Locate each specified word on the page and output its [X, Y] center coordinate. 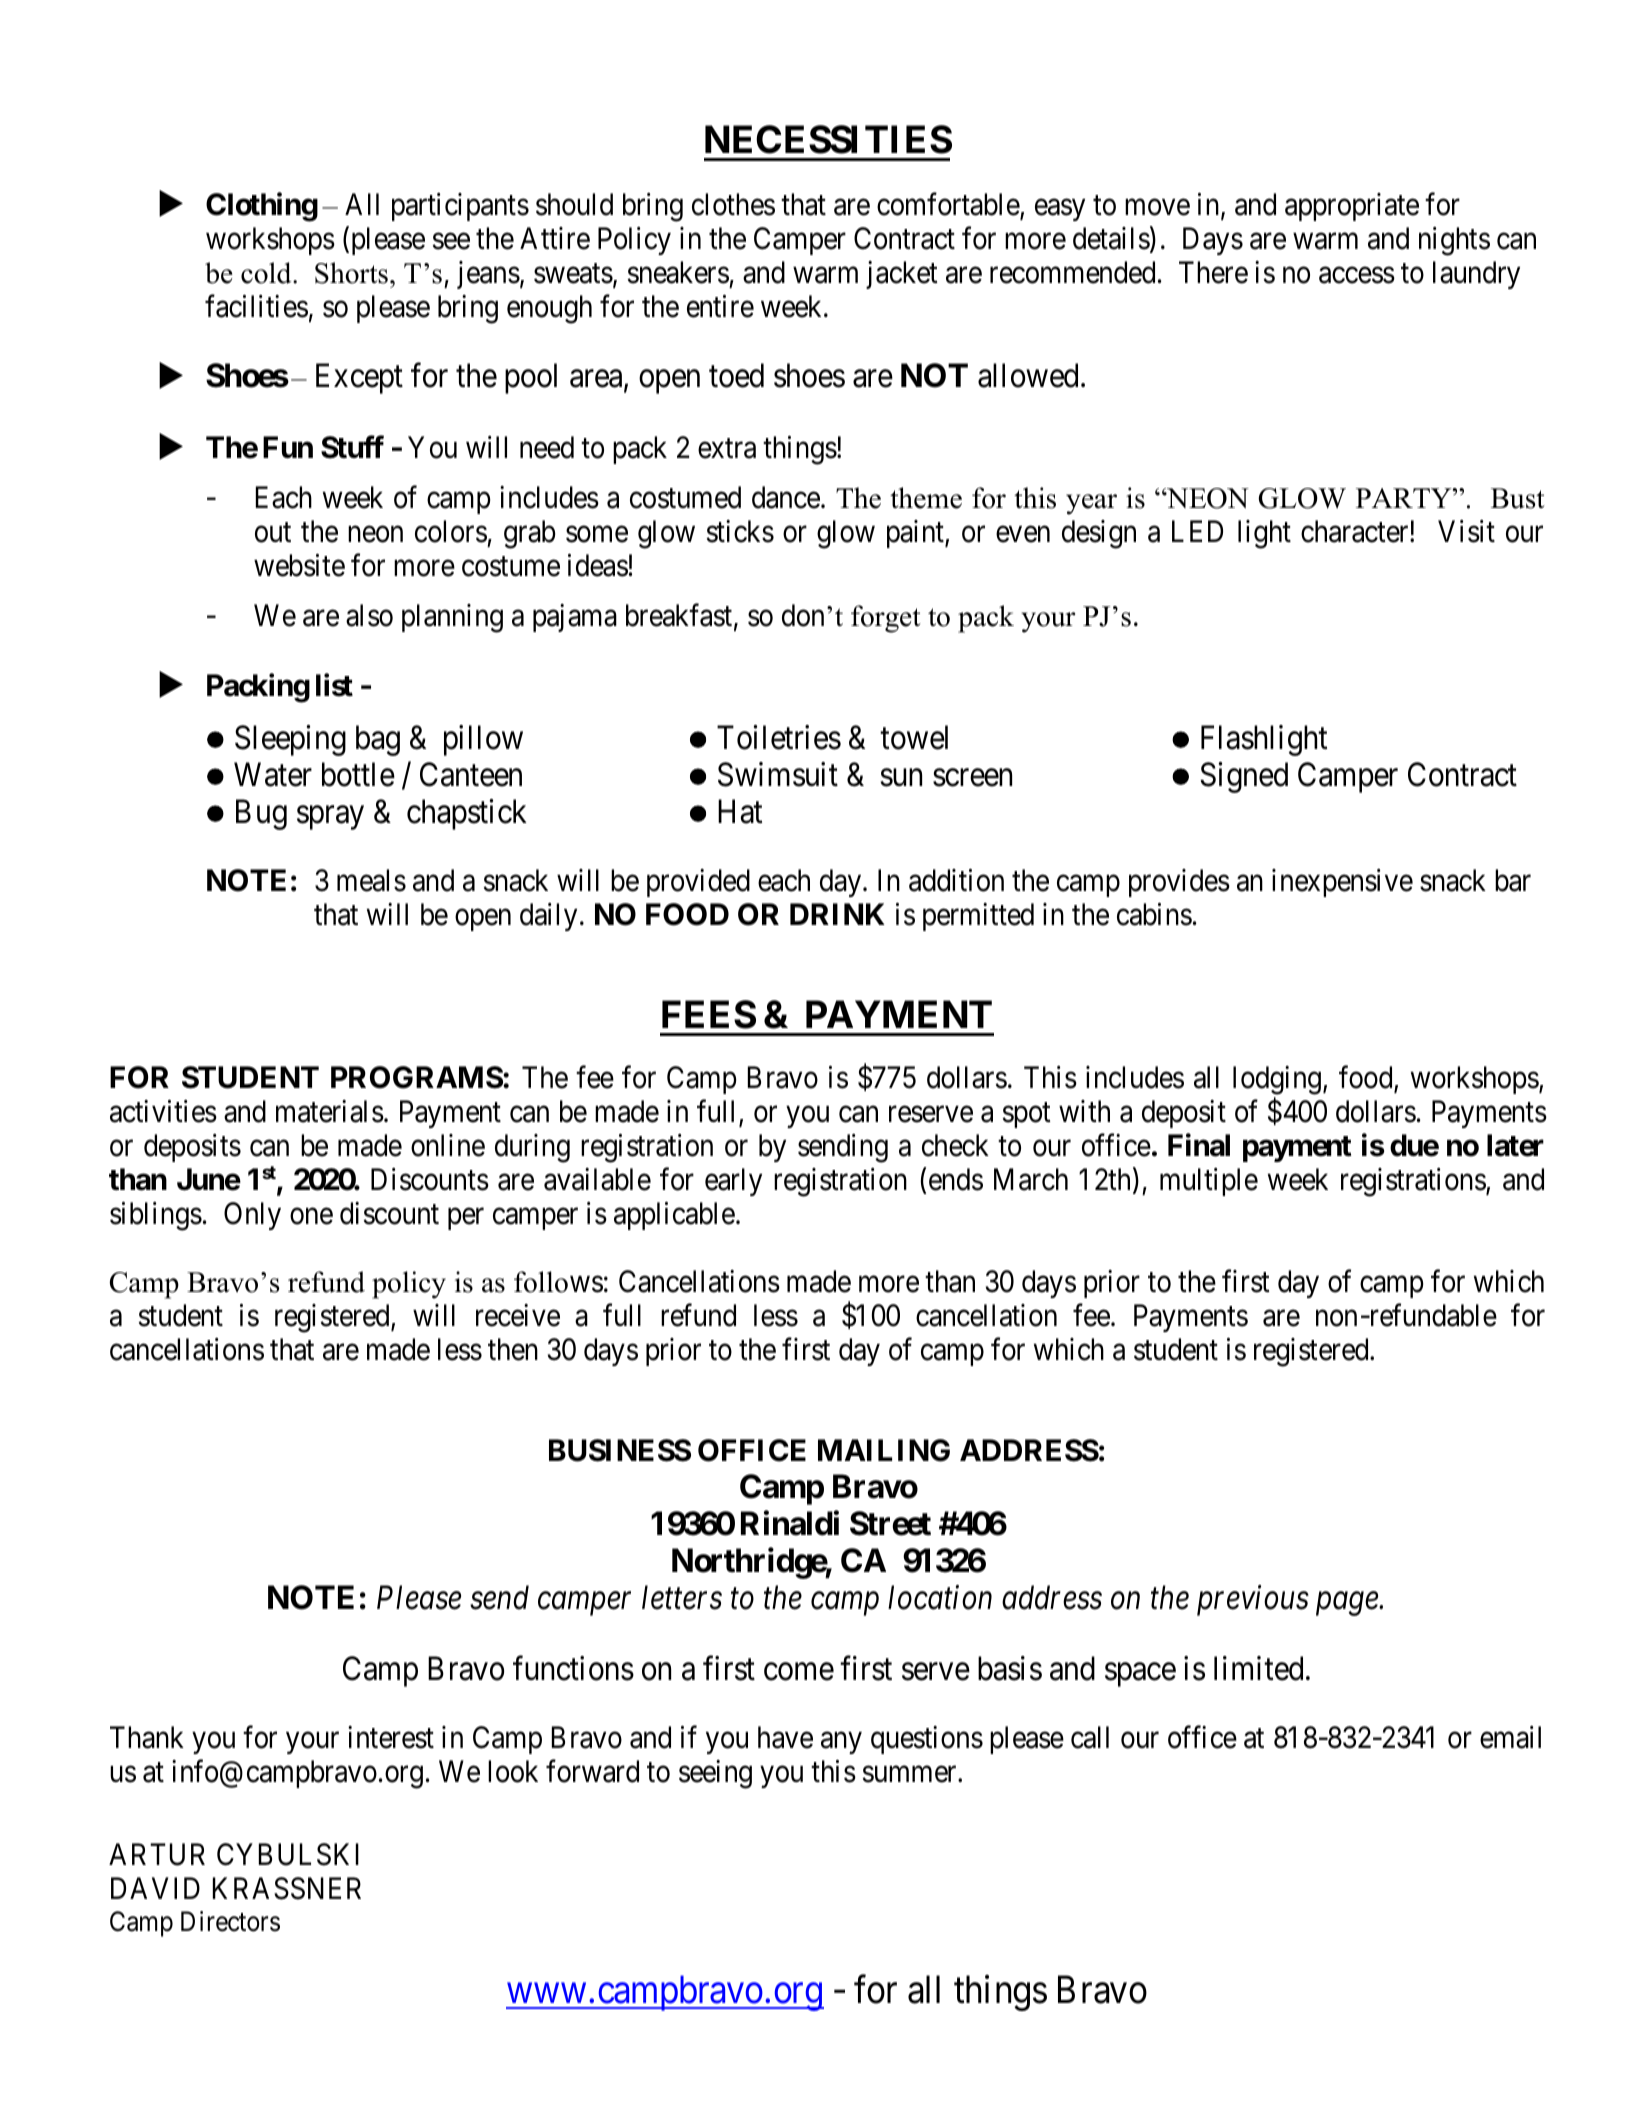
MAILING [884, 1450]
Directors [230, 1921]
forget [886, 619]
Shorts [351, 273]
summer [910, 1774]
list [334, 685]
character [1356, 531]
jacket [902, 275]
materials [330, 1111]
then [513, 1349]
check [955, 1145]
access [1357, 276]
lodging [1277, 1082]
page [1348, 1604]
